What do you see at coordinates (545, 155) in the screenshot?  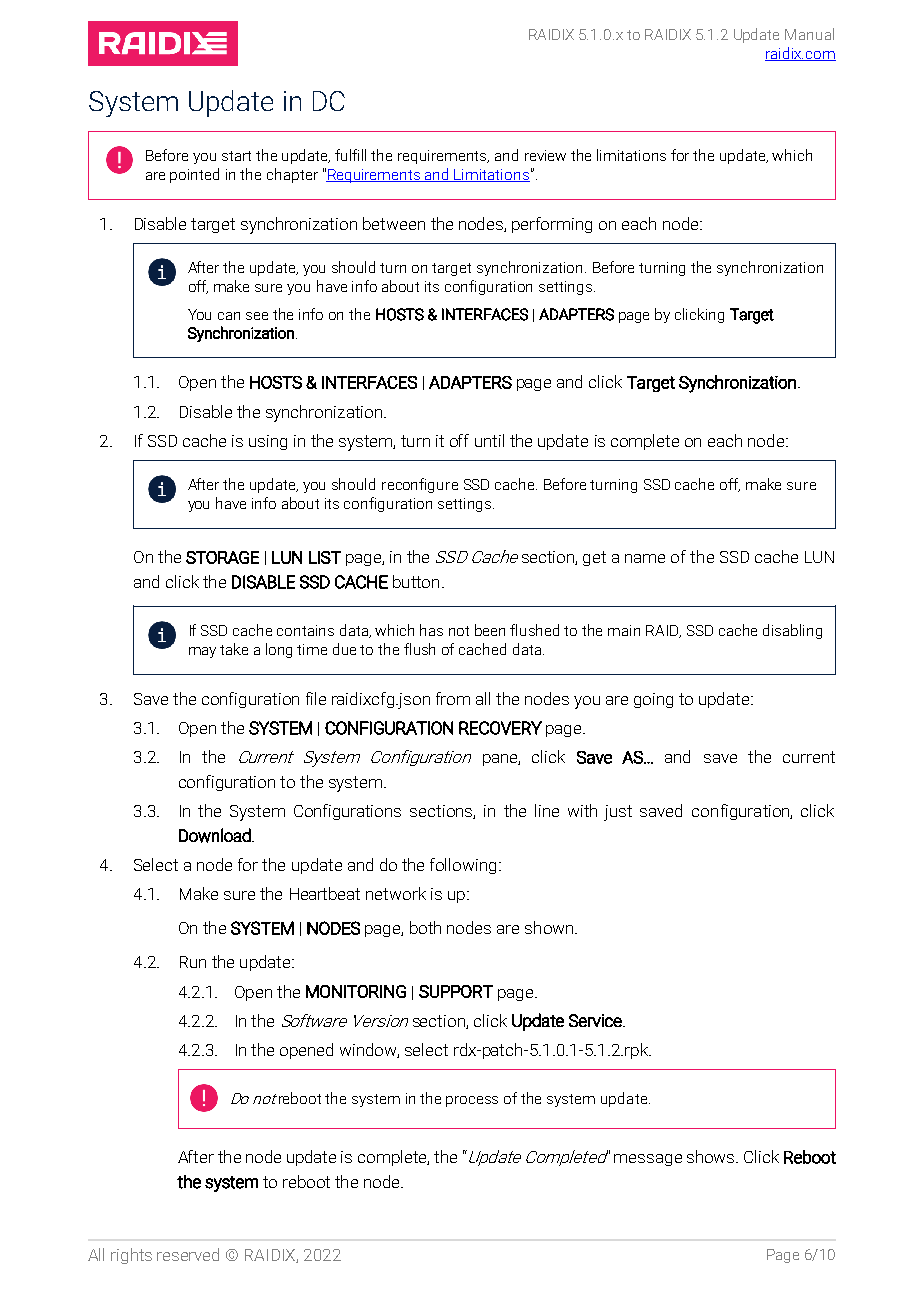 I see `review` at bounding box center [545, 155].
